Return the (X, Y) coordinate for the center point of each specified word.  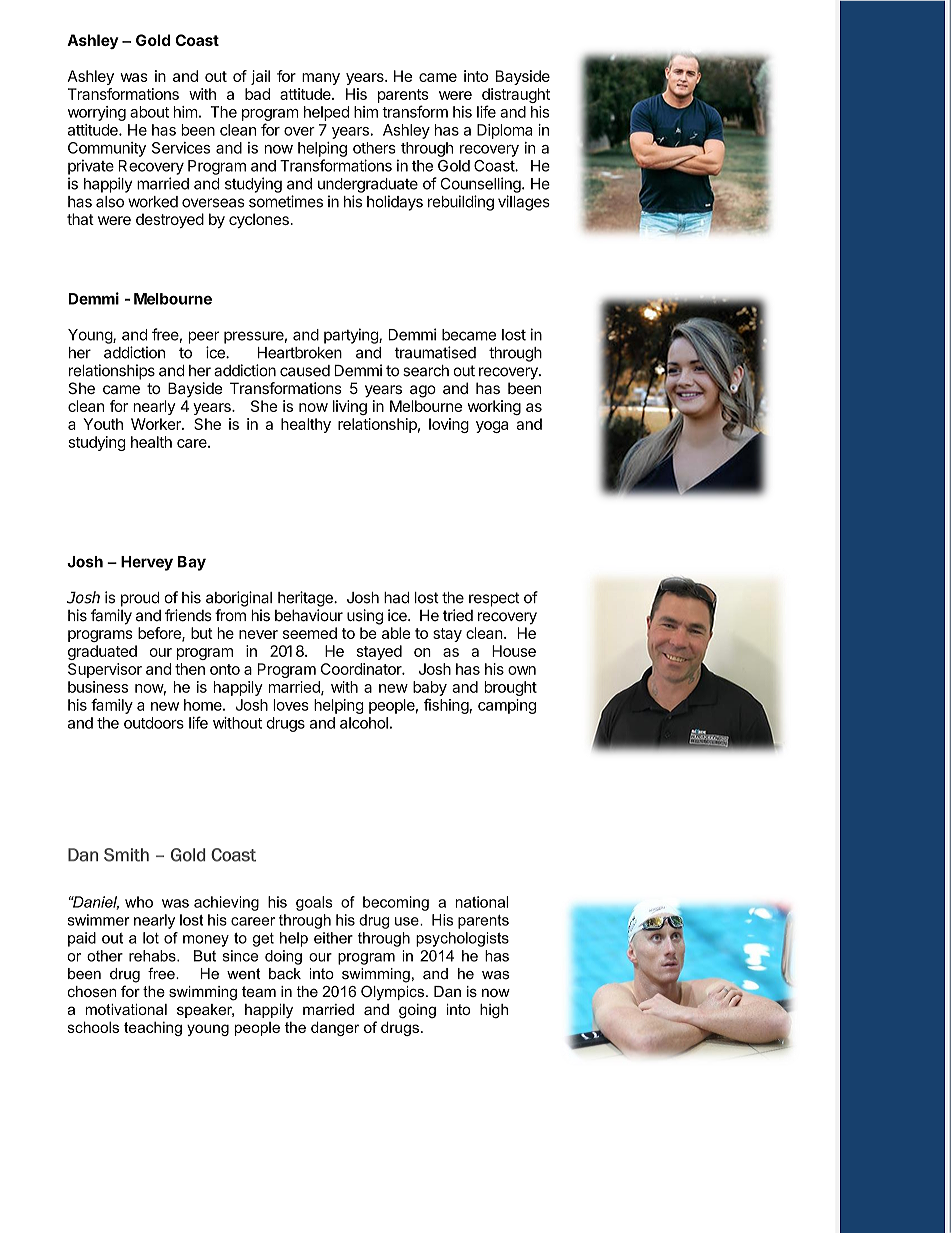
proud (140, 599)
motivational (126, 1009)
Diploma (504, 131)
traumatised (435, 352)
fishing (446, 706)
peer (204, 337)
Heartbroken (300, 353)
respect (494, 599)
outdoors (154, 723)
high (494, 1011)
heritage (306, 599)
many (321, 79)
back (285, 974)
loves (291, 705)
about (149, 112)
